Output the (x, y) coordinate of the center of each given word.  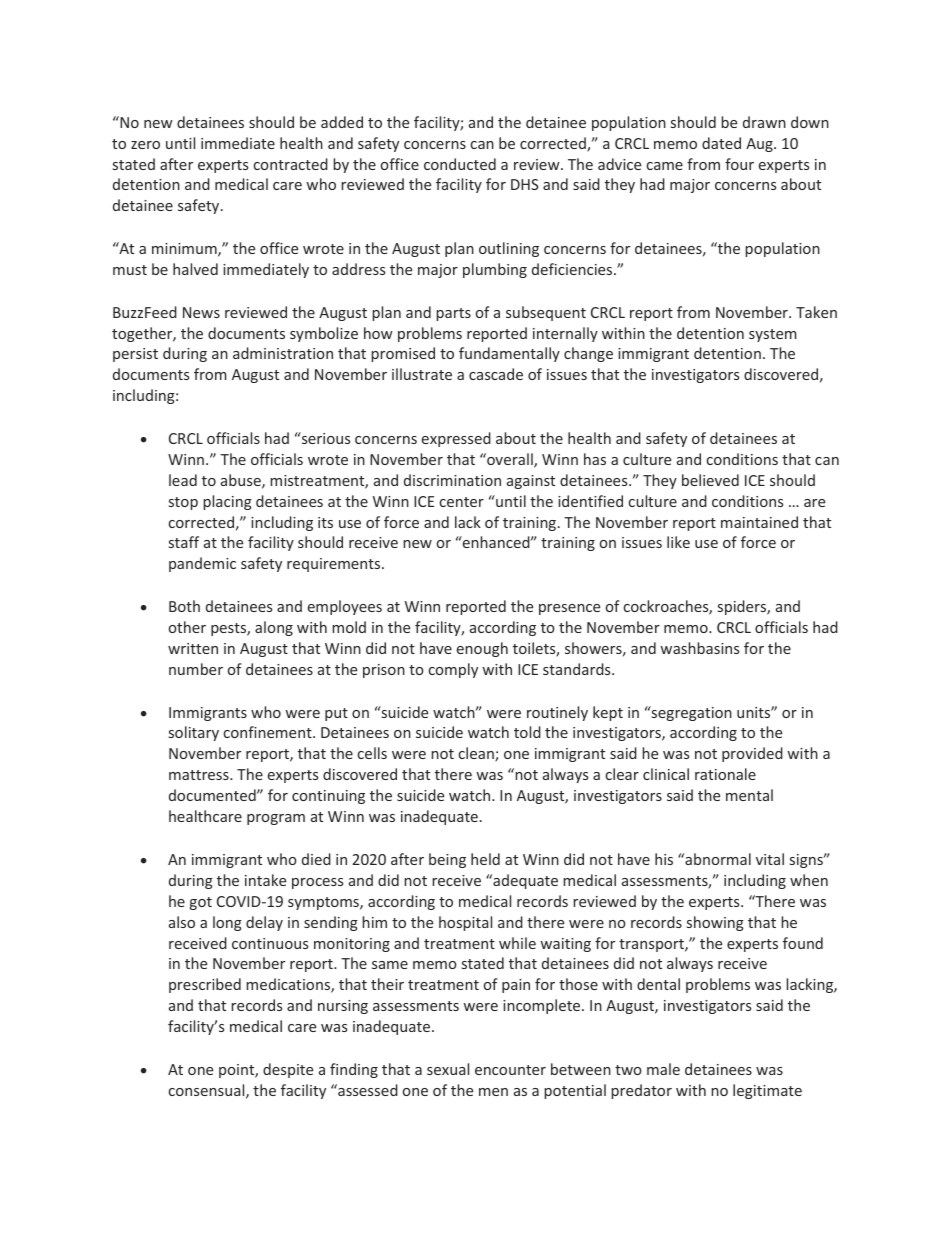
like (678, 542)
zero (145, 145)
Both (184, 606)
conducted (460, 164)
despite (288, 1070)
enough (482, 649)
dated (721, 143)
